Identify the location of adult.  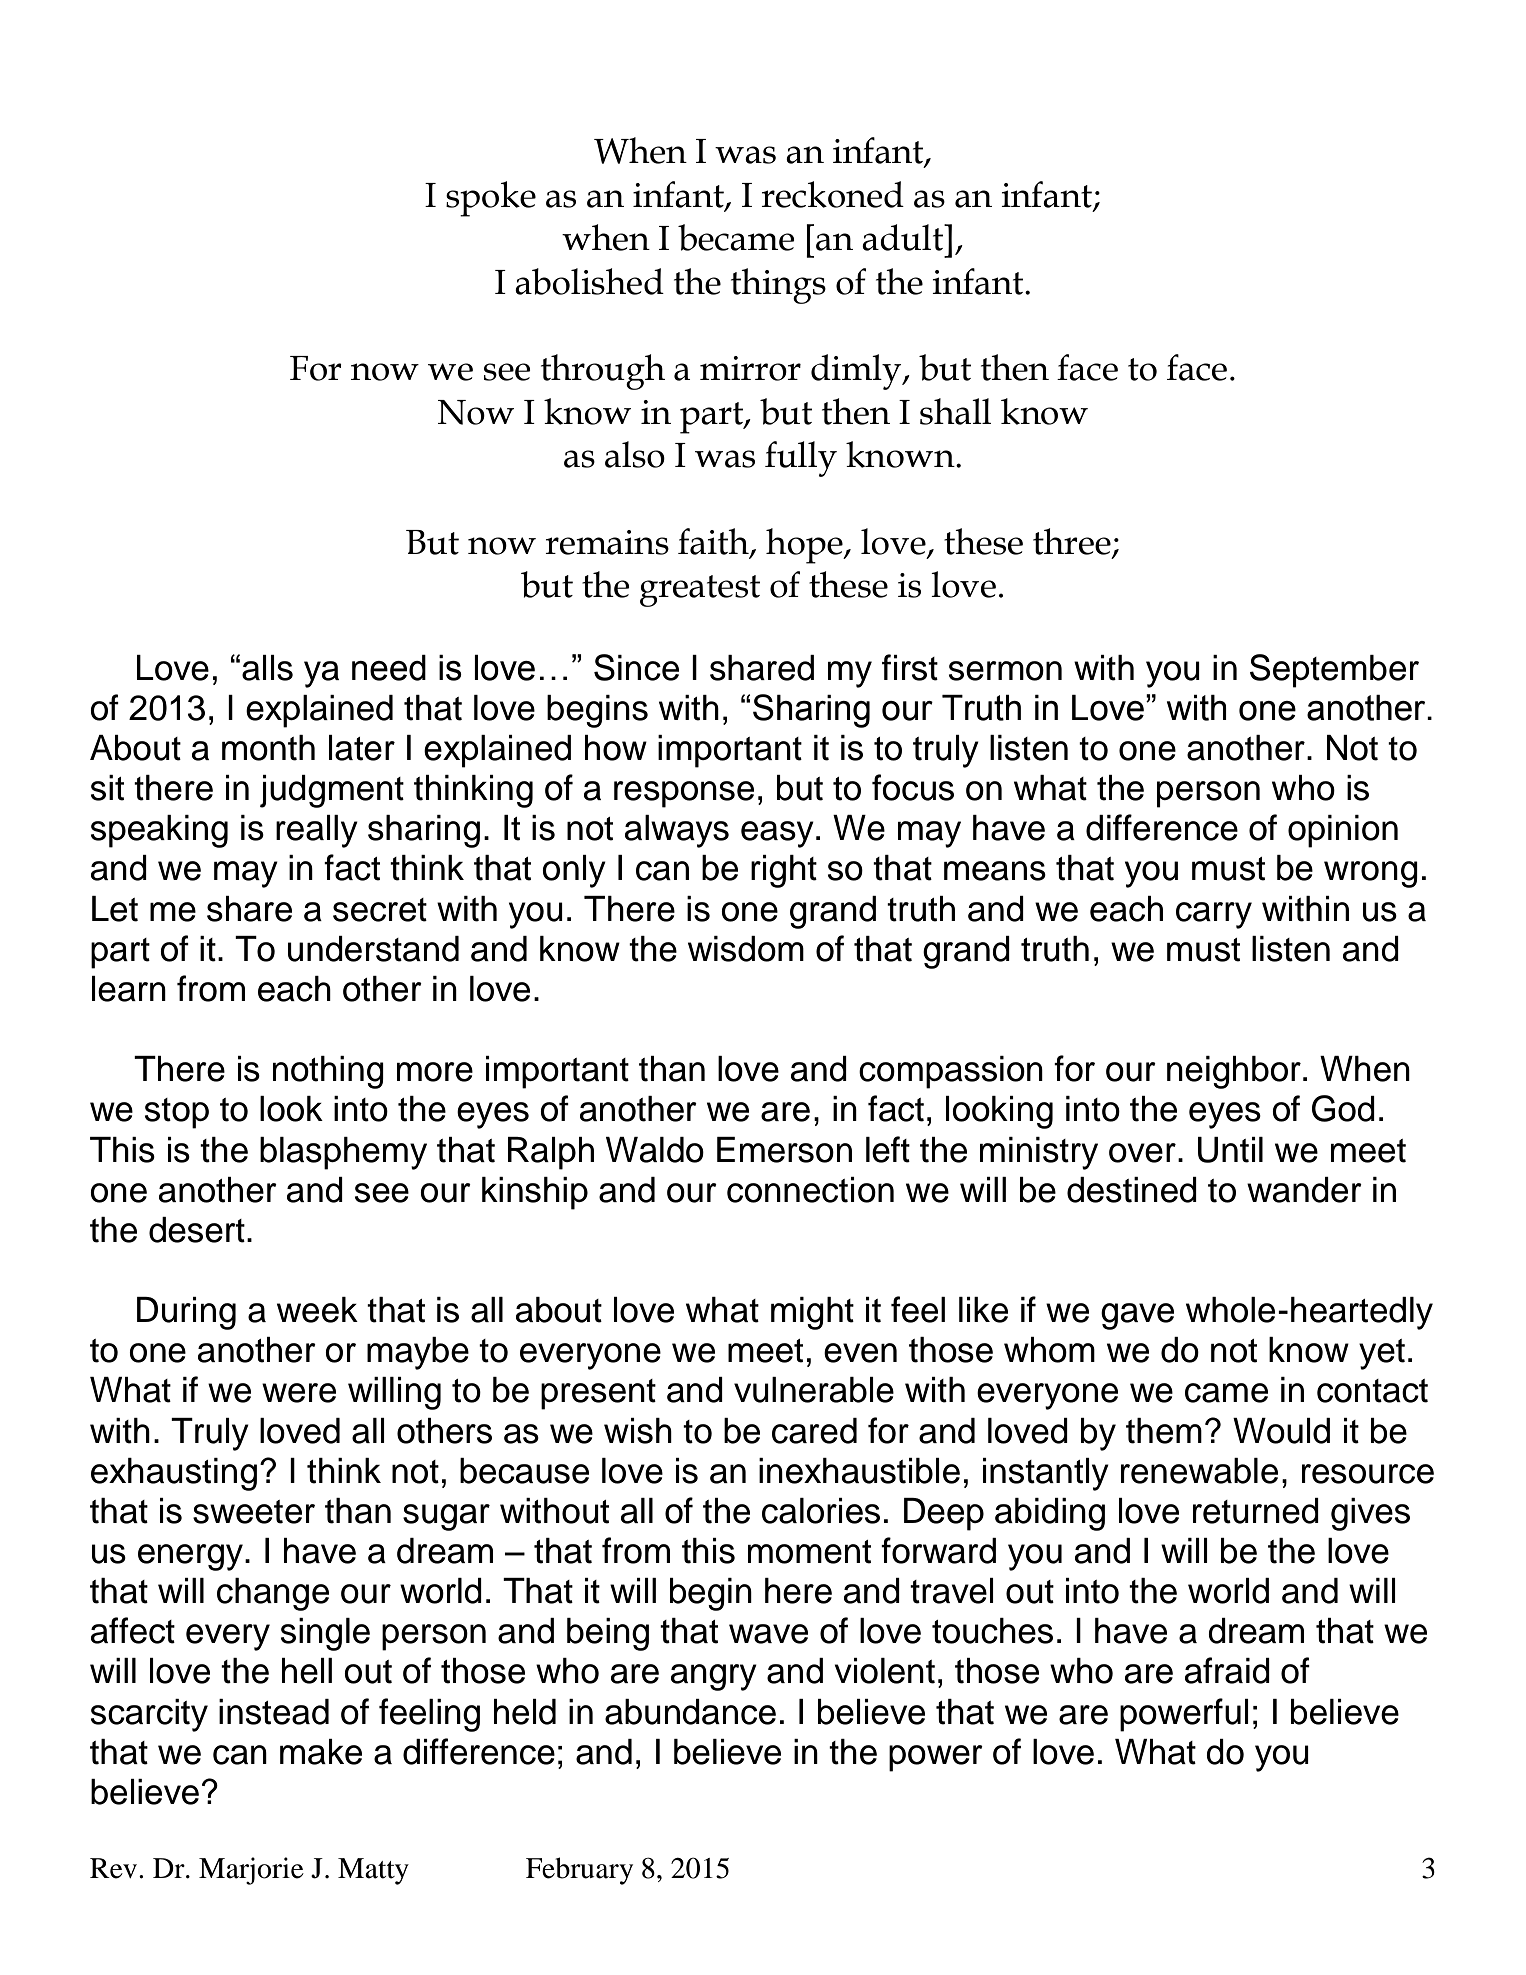
(904, 237).
